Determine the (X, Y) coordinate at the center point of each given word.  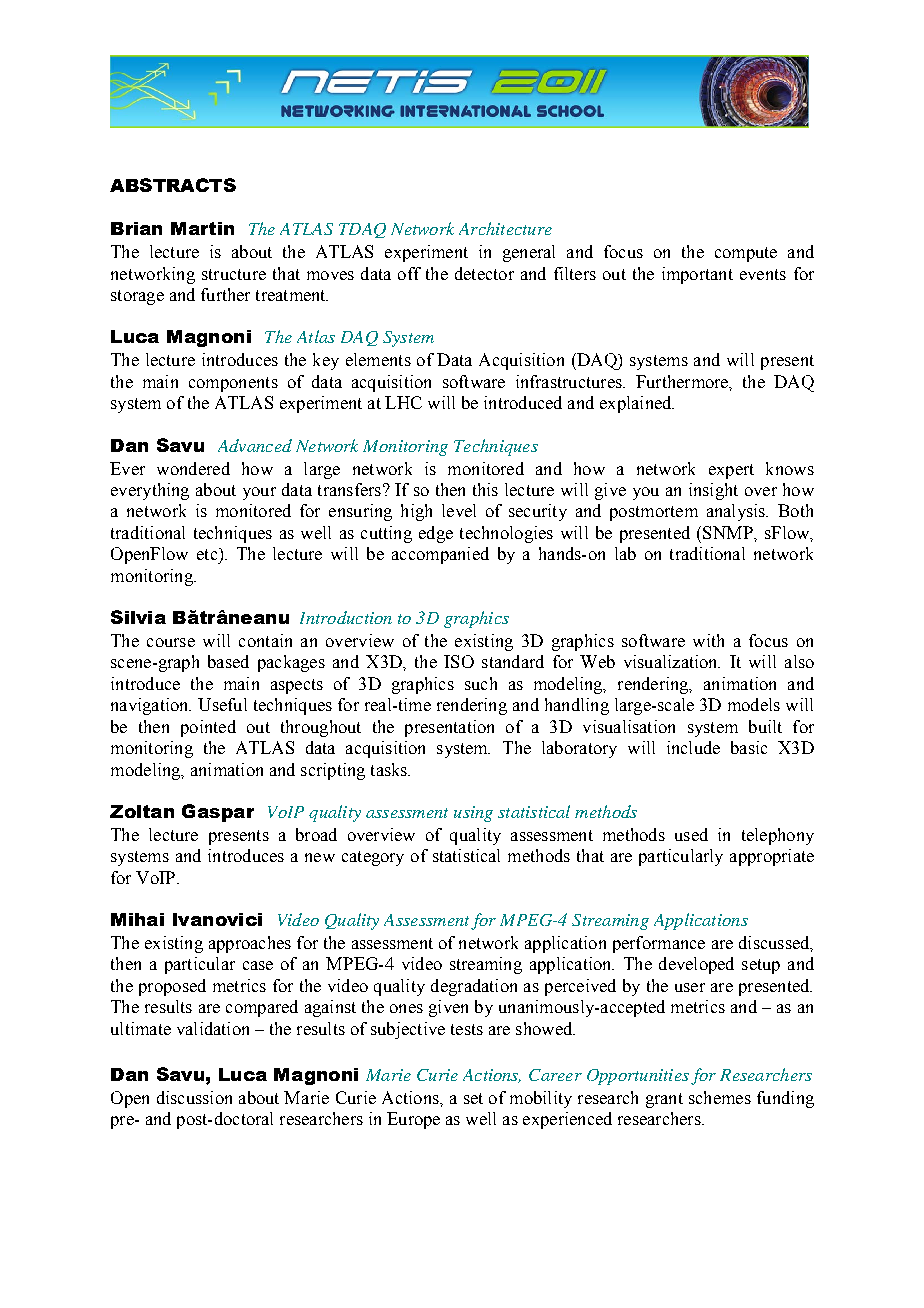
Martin (202, 228)
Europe (413, 1120)
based (228, 661)
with (708, 640)
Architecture (505, 228)
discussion (194, 1097)
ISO (459, 661)
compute (746, 254)
